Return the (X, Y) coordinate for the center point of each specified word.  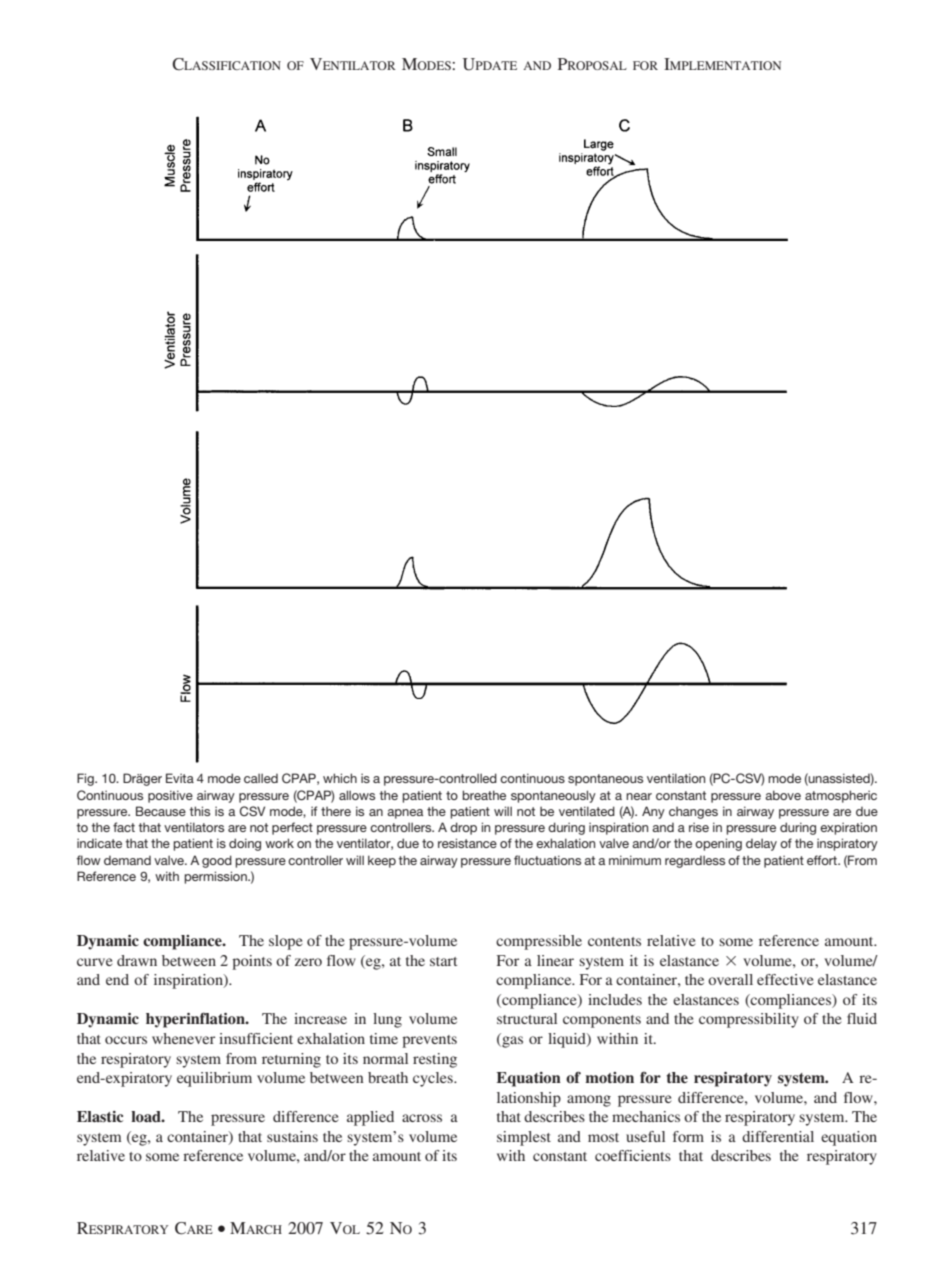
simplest (524, 1138)
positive (170, 796)
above (783, 795)
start (443, 961)
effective (785, 979)
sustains (292, 1136)
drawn (137, 960)
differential (778, 1136)
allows (357, 795)
